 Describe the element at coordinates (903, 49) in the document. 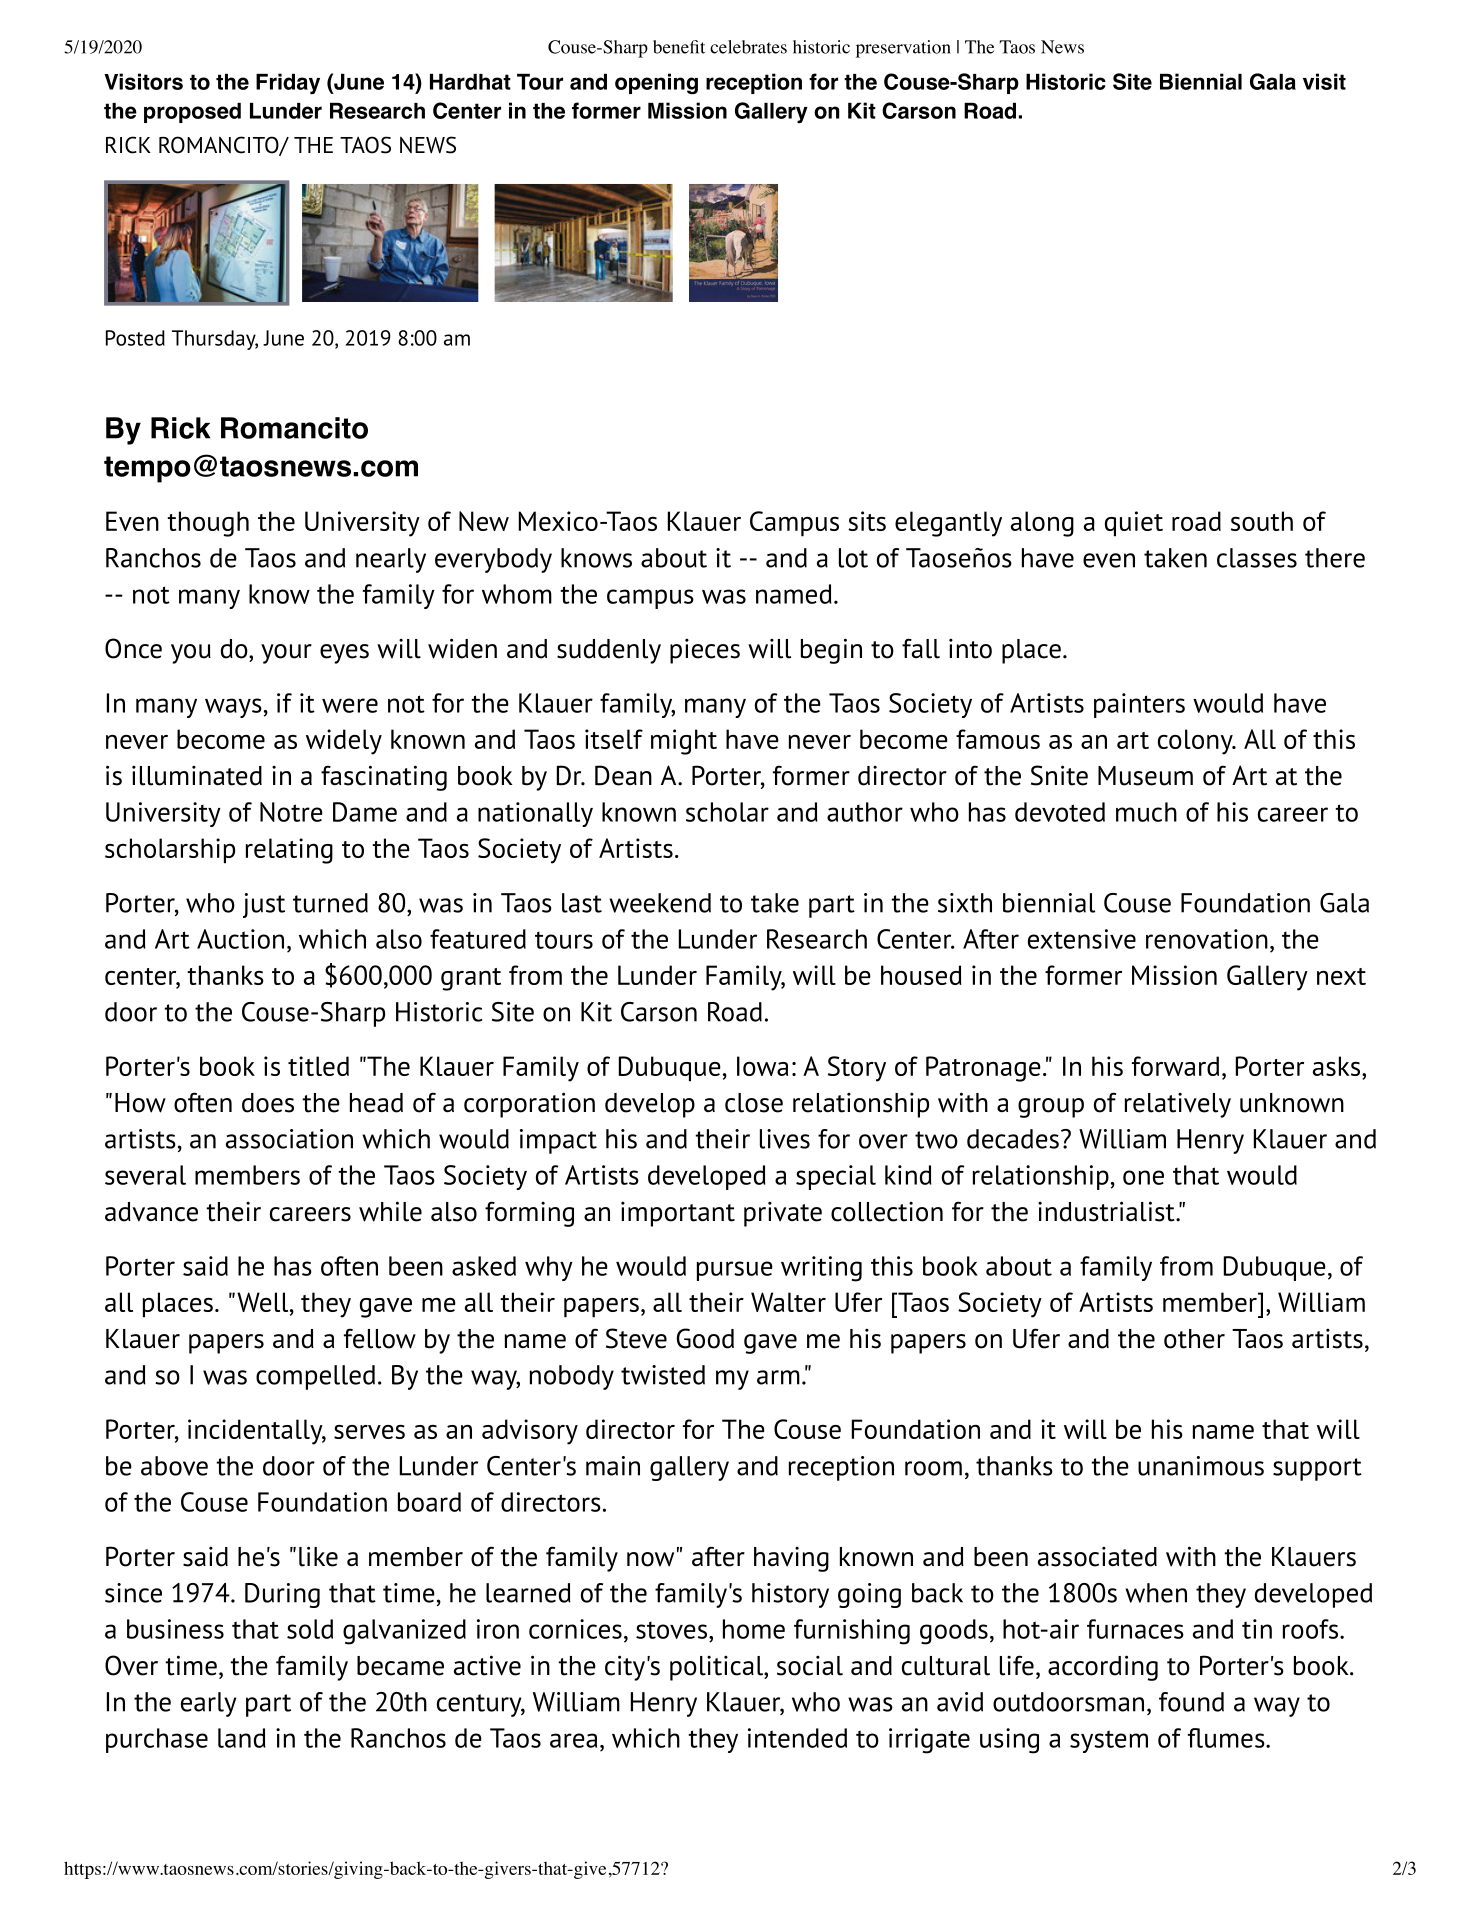

I see `preservation` at that location.
